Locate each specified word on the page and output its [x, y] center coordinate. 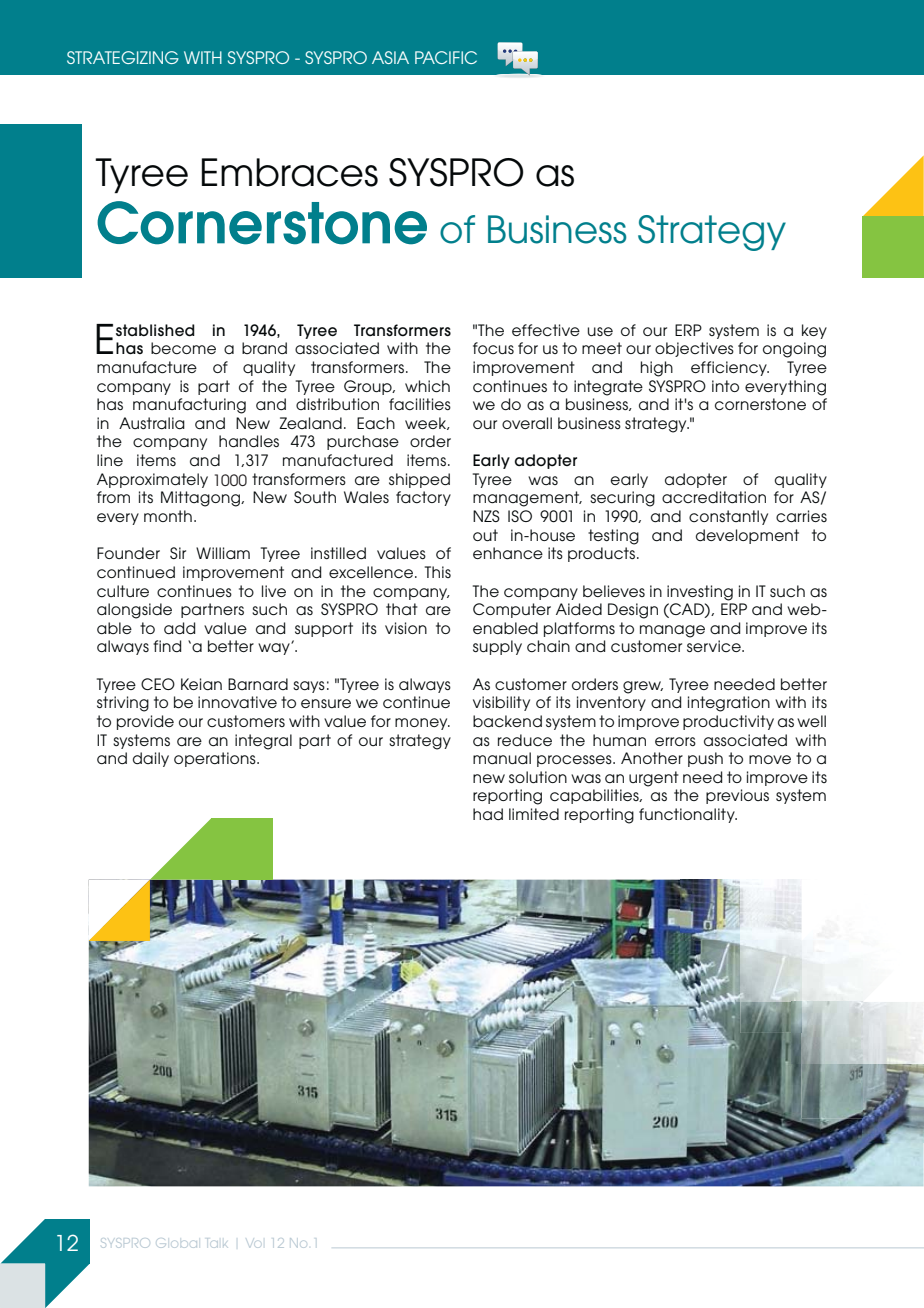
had [488, 814]
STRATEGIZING [123, 57]
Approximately [152, 480]
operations [216, 759]
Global [178, 1243]
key [814, 331]
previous [737, 796]
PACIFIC [446, 57]
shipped [419, 480]
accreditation [714, 497]
